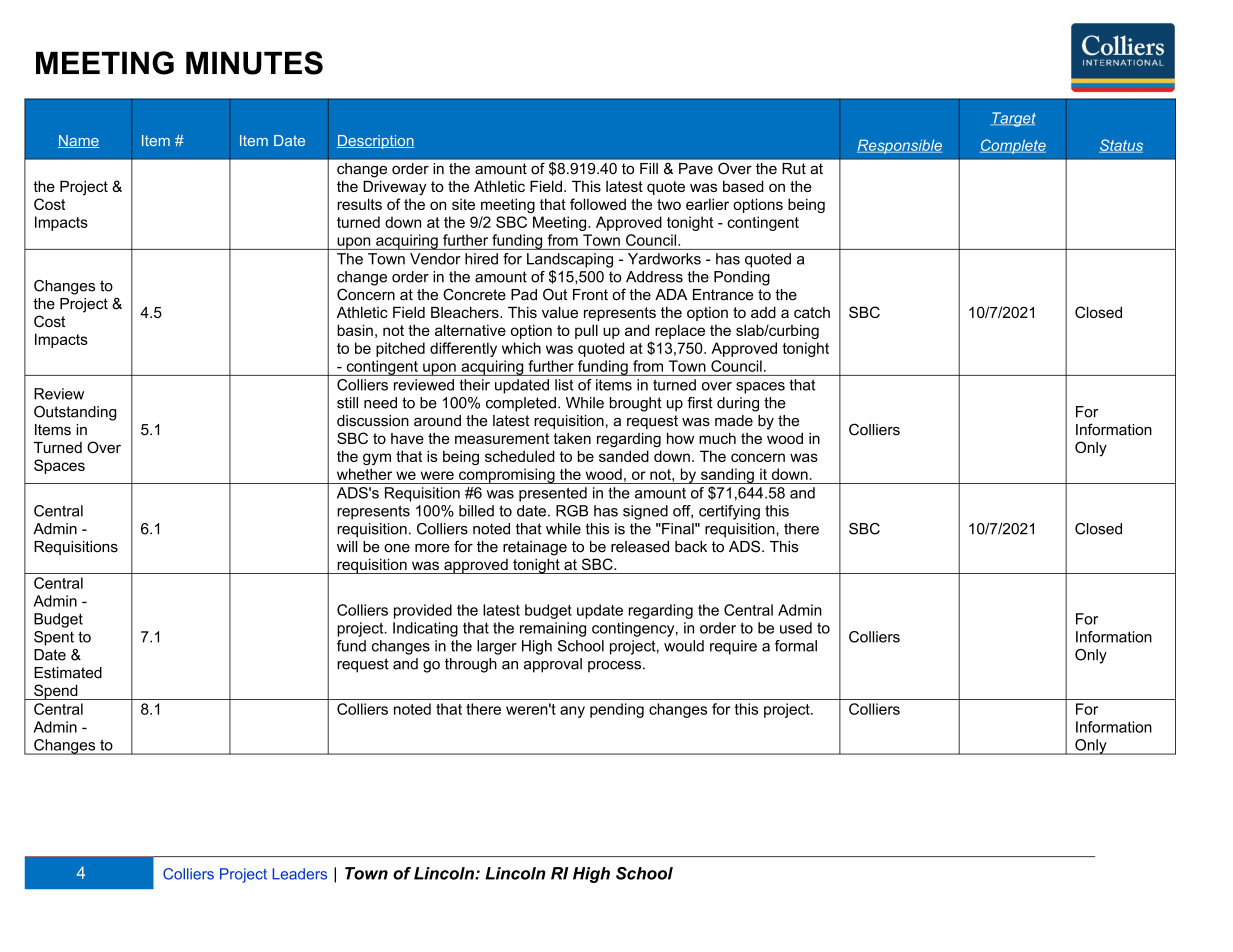 This document has width=1233, height=952. I want to click on formal, so click(796, 646).
